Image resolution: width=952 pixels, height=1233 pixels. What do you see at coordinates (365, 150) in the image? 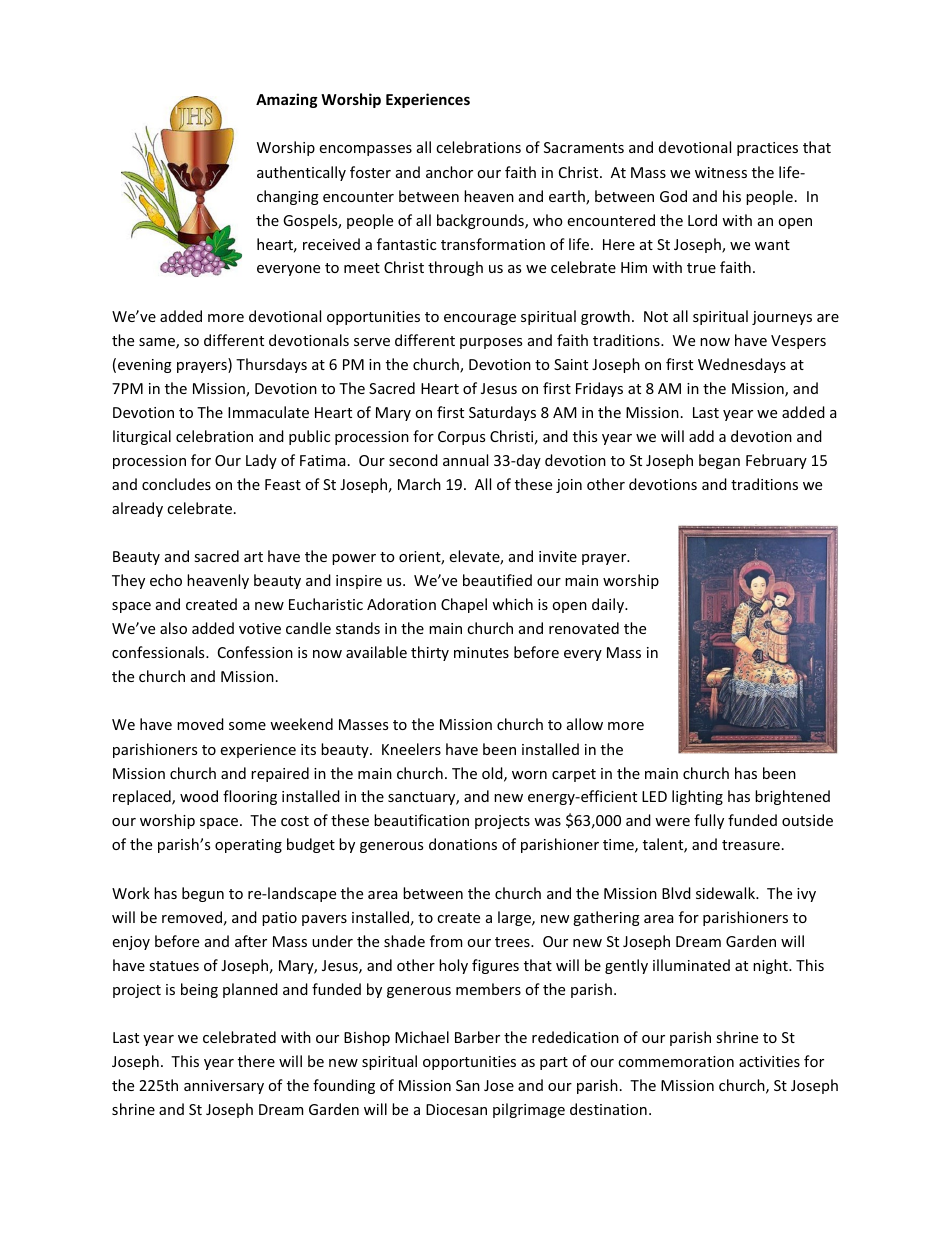
I see `encompasses` at bounding box center [365, 150].
